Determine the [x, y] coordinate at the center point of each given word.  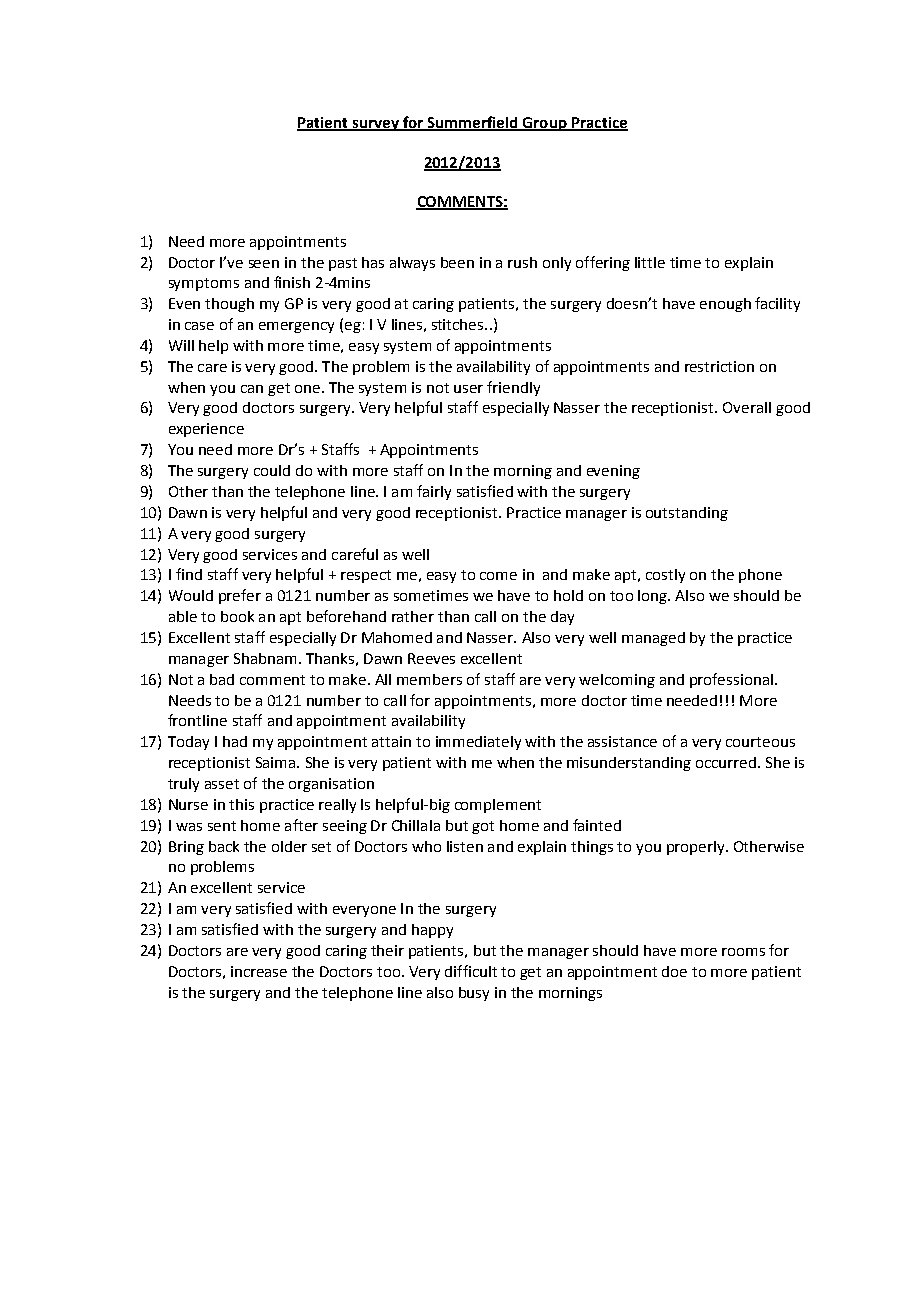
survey [375, 125]
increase [259, 971]
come [498, 576]
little [650, 262]
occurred [726, 762]
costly [665, 576]
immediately [478, 743]
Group [545, 124]
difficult [471, 971]
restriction [719, 366]
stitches [459, 324]
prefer [240, 596]
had [235, 741]
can [252, 389]
